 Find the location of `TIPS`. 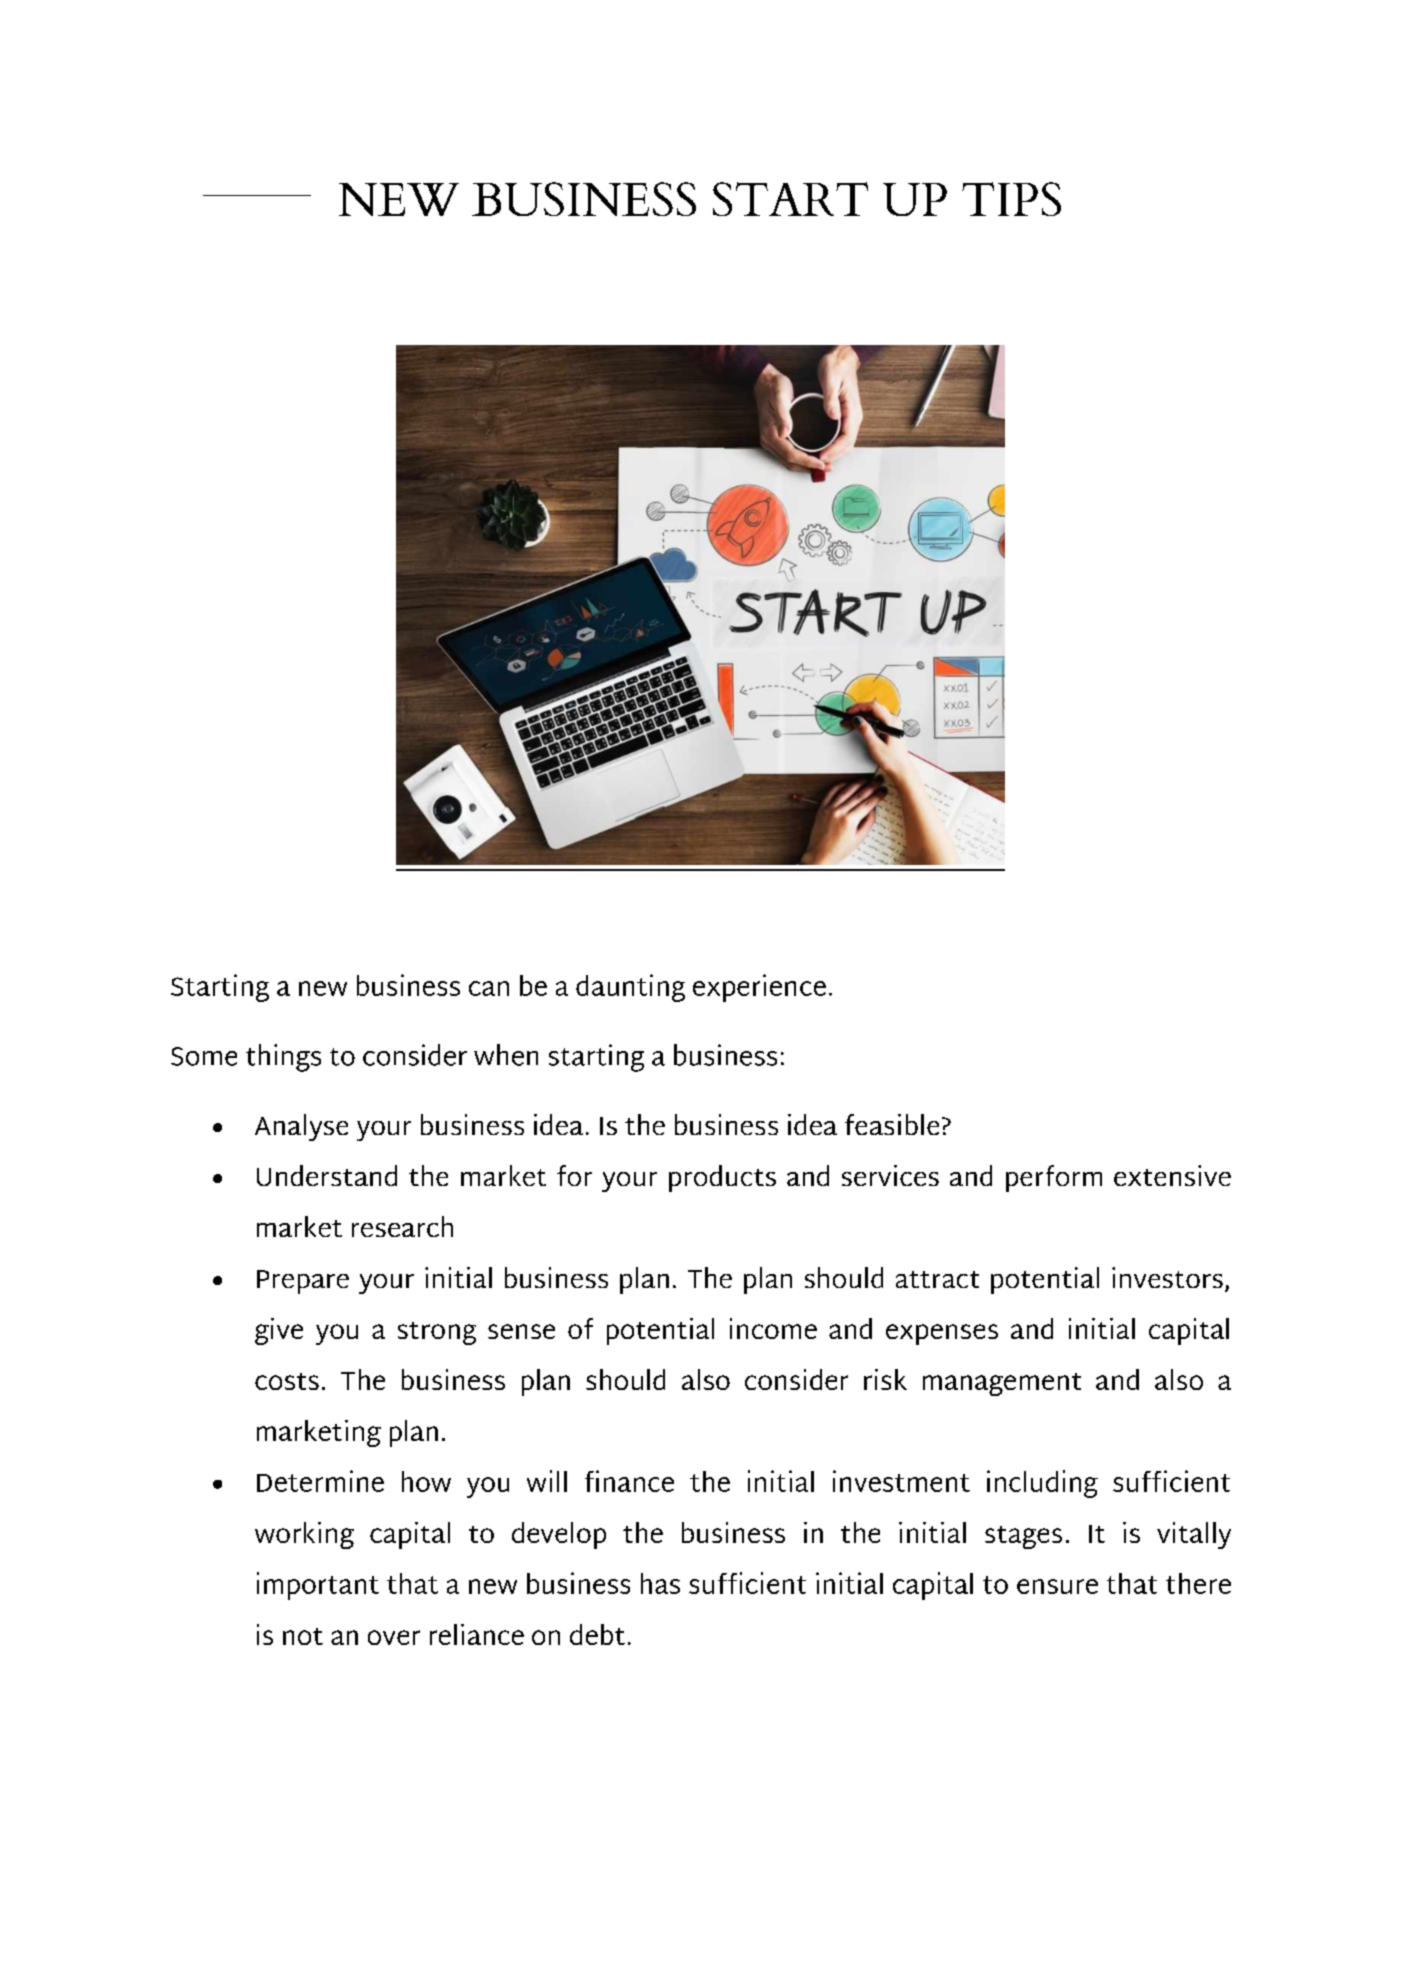

TIPS is located at coordinates (1011, 199).
